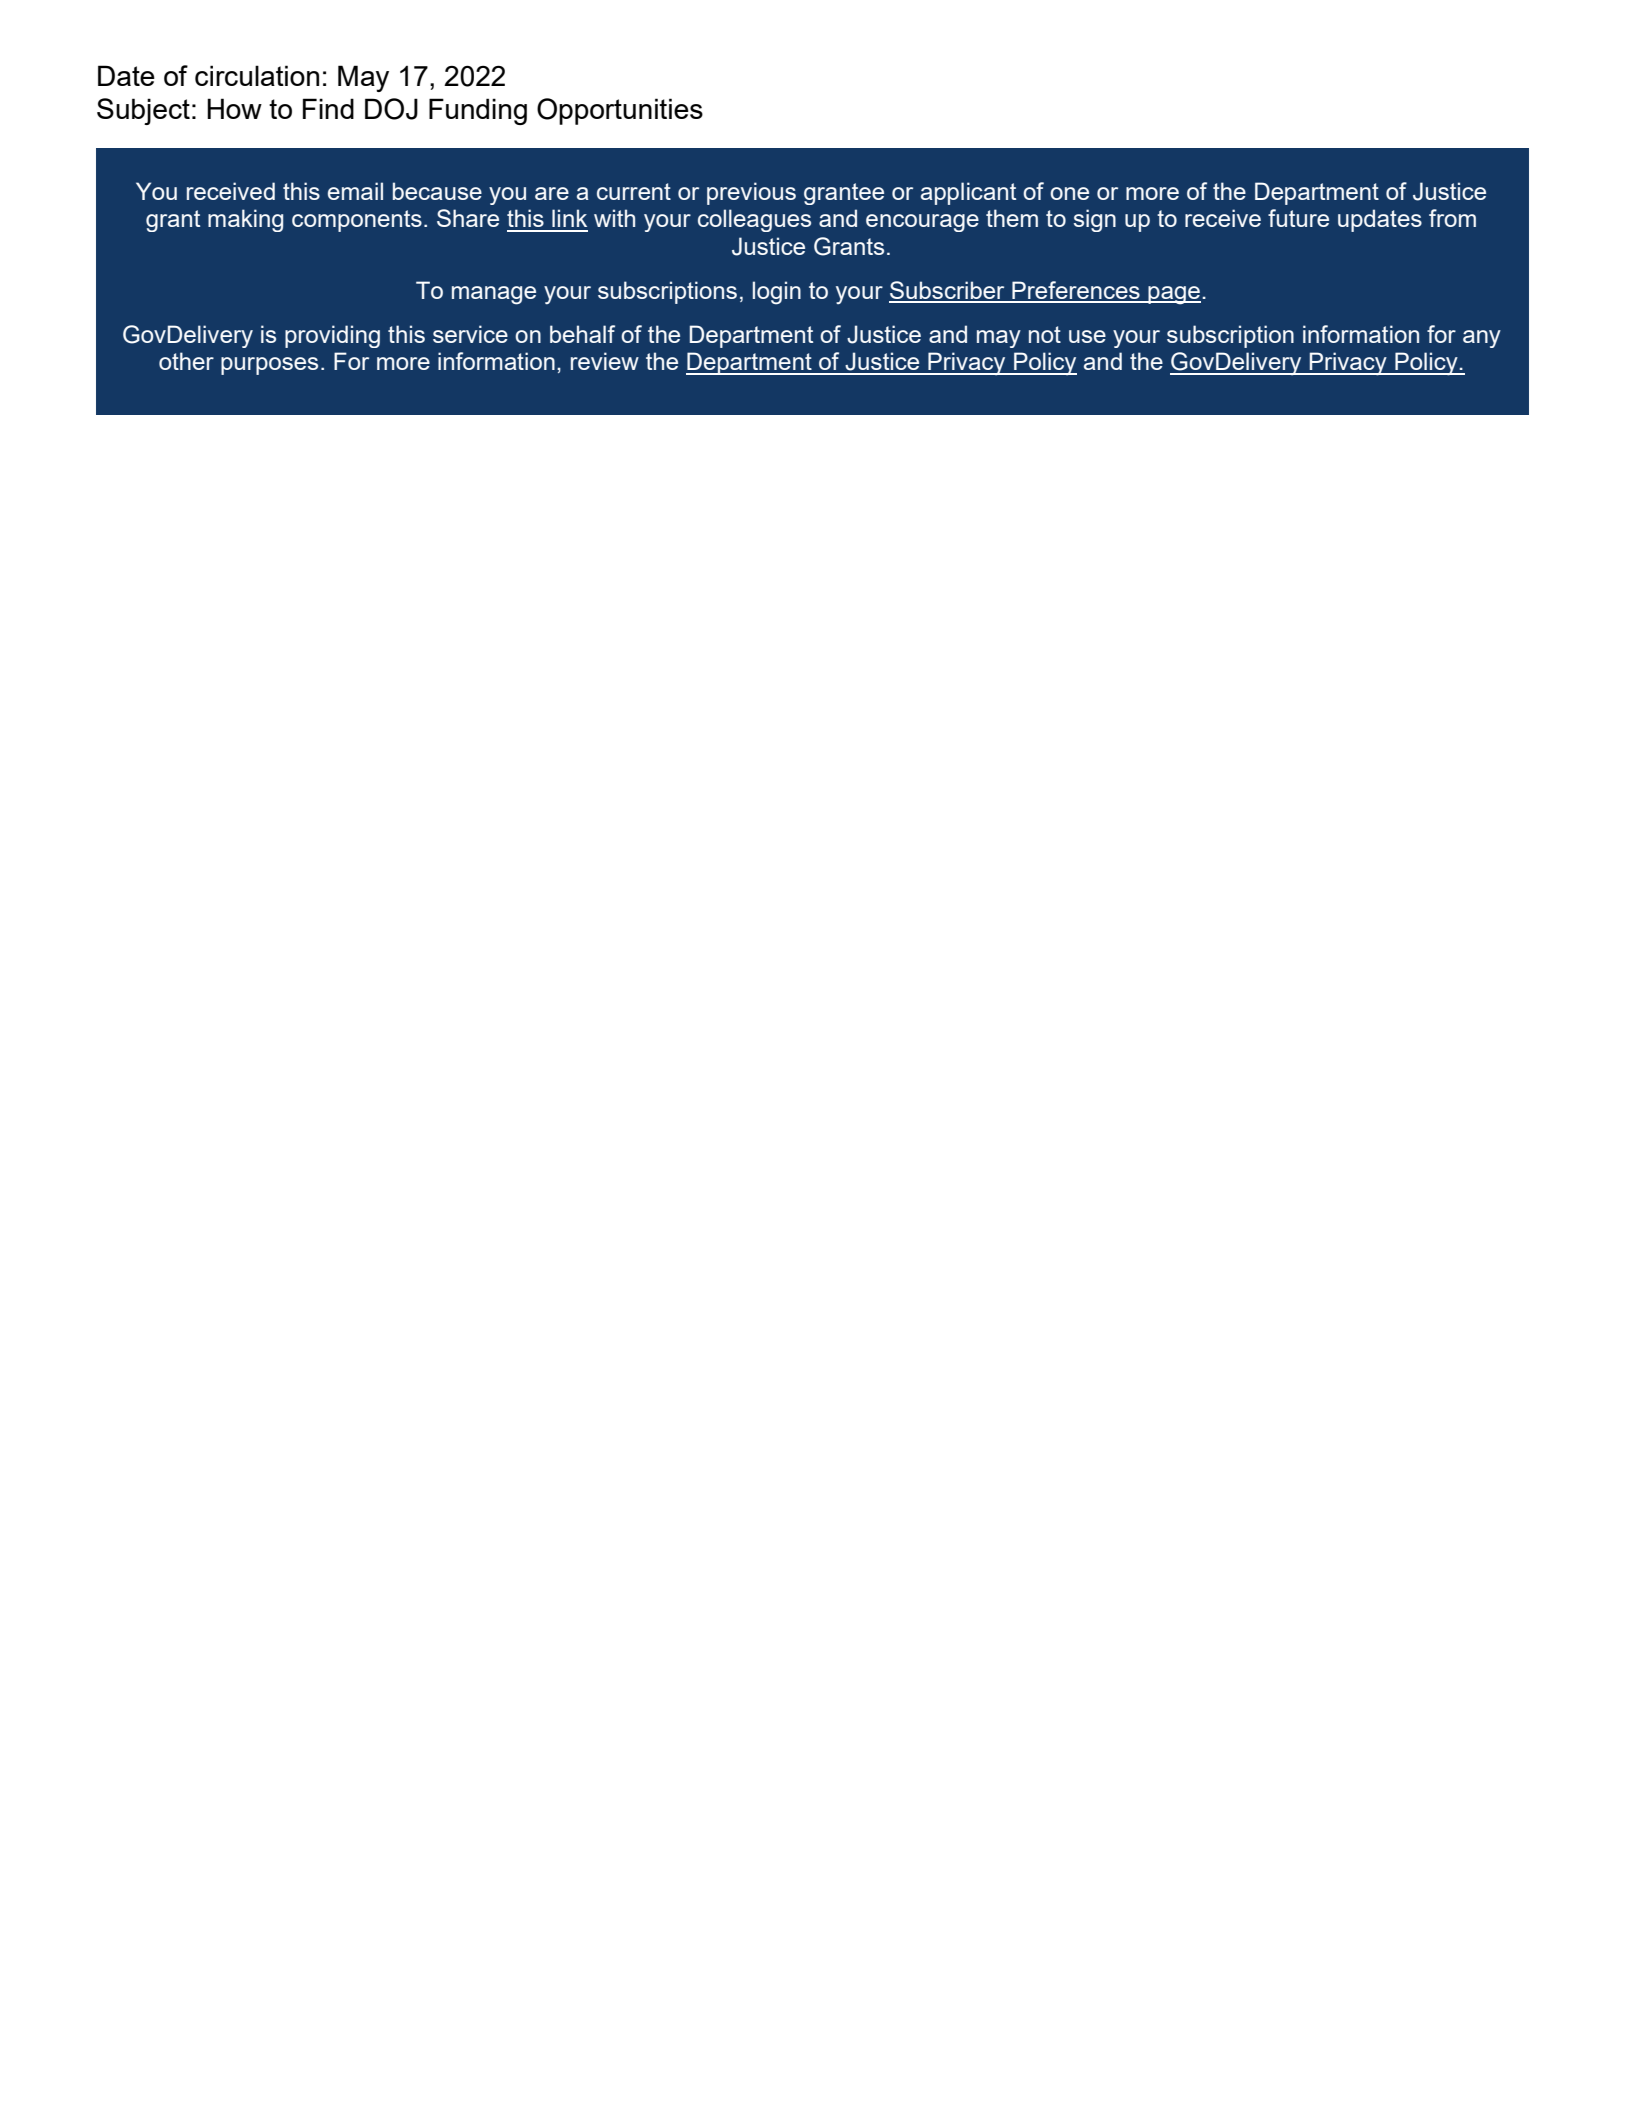  What do you see at coordinates (1482, 339) in the image?
I see `any` at bounding box center [1482, 339].
